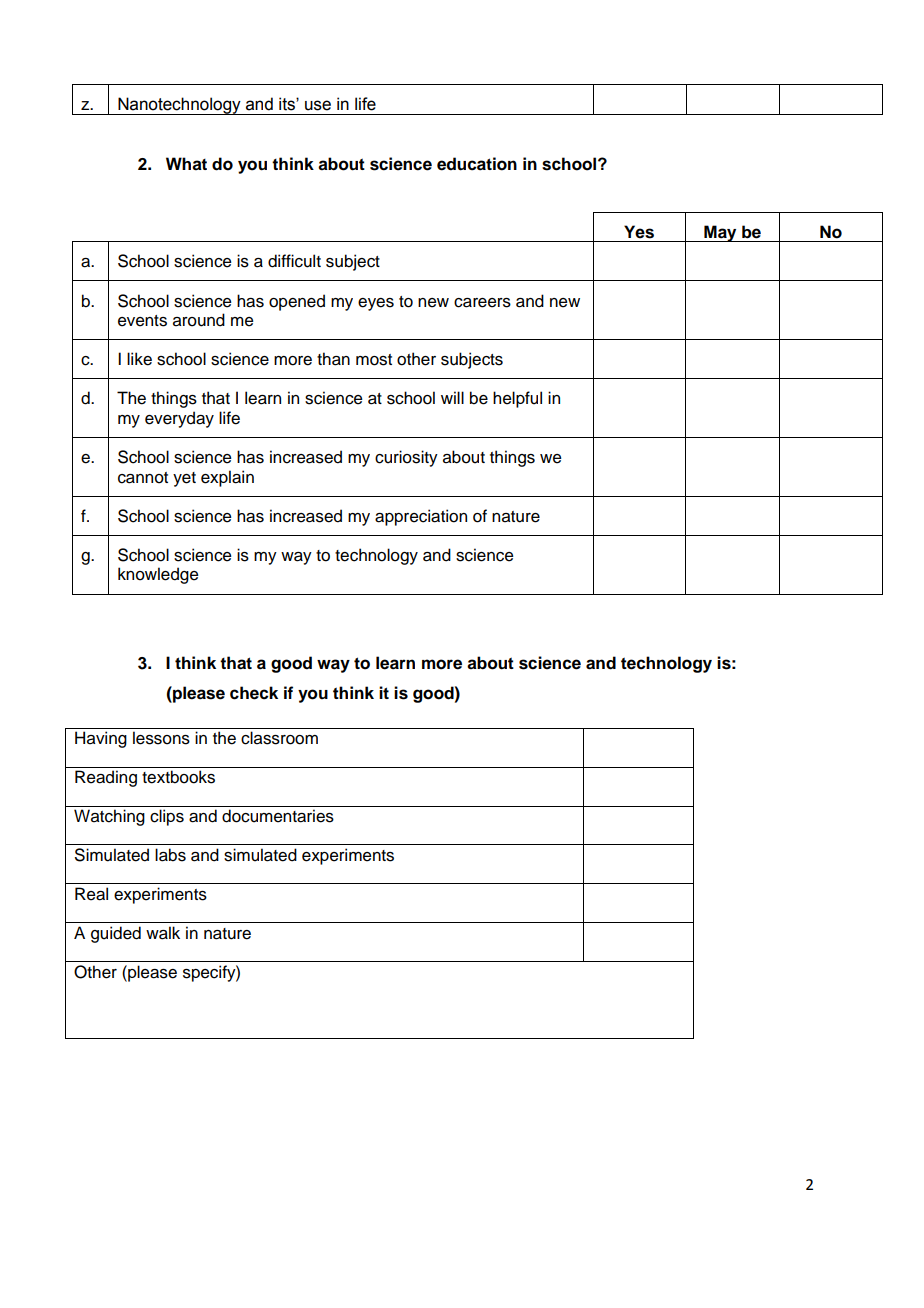 The height and width of the image is (1308, 924). I want to click on check, so click(254, 693).
